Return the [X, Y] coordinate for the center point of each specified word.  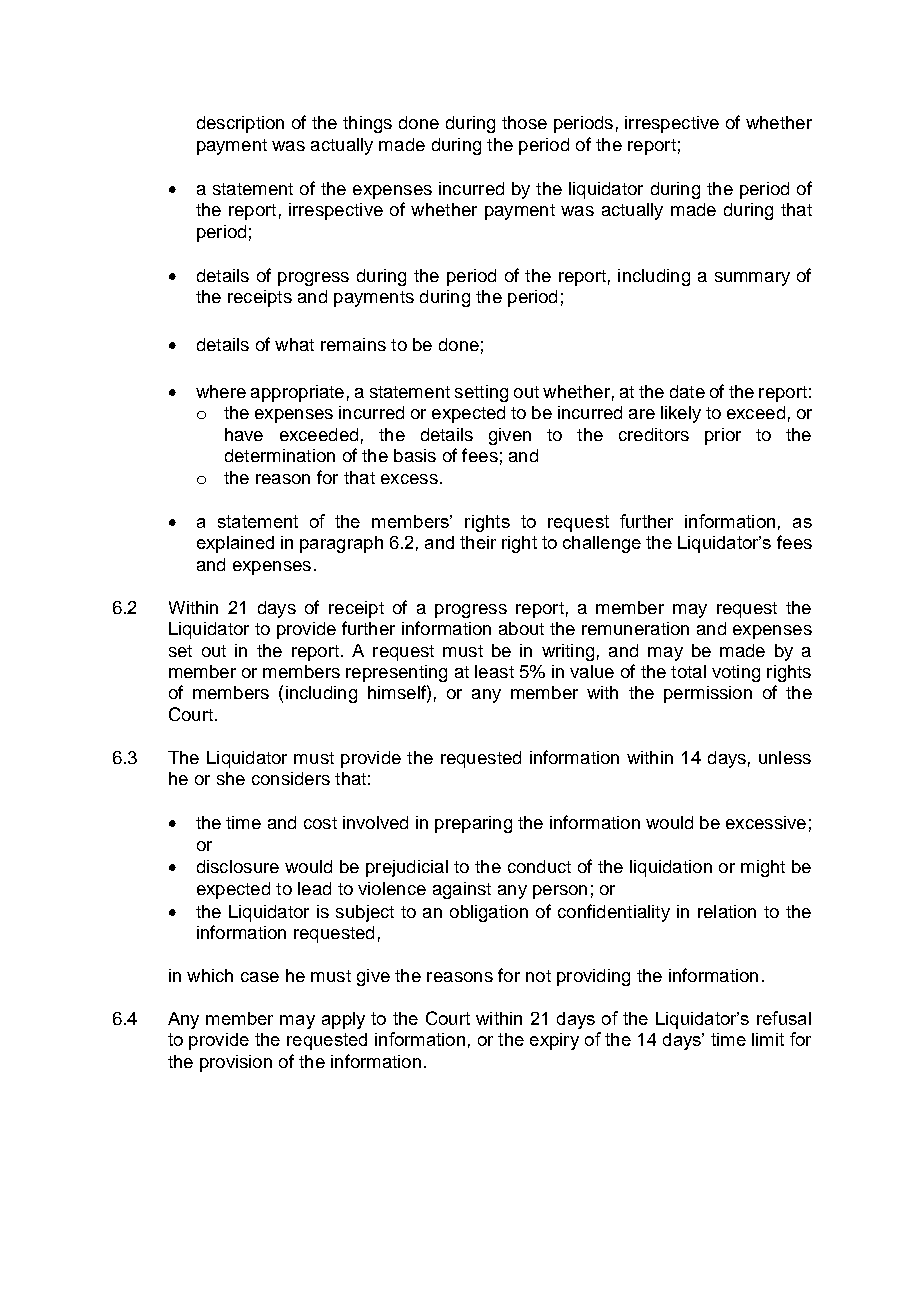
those [524, 122]
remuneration [635, 628]
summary [752, 279]
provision [236, 1063]
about [521, 628]
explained [235, 544]
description [240, 124]
